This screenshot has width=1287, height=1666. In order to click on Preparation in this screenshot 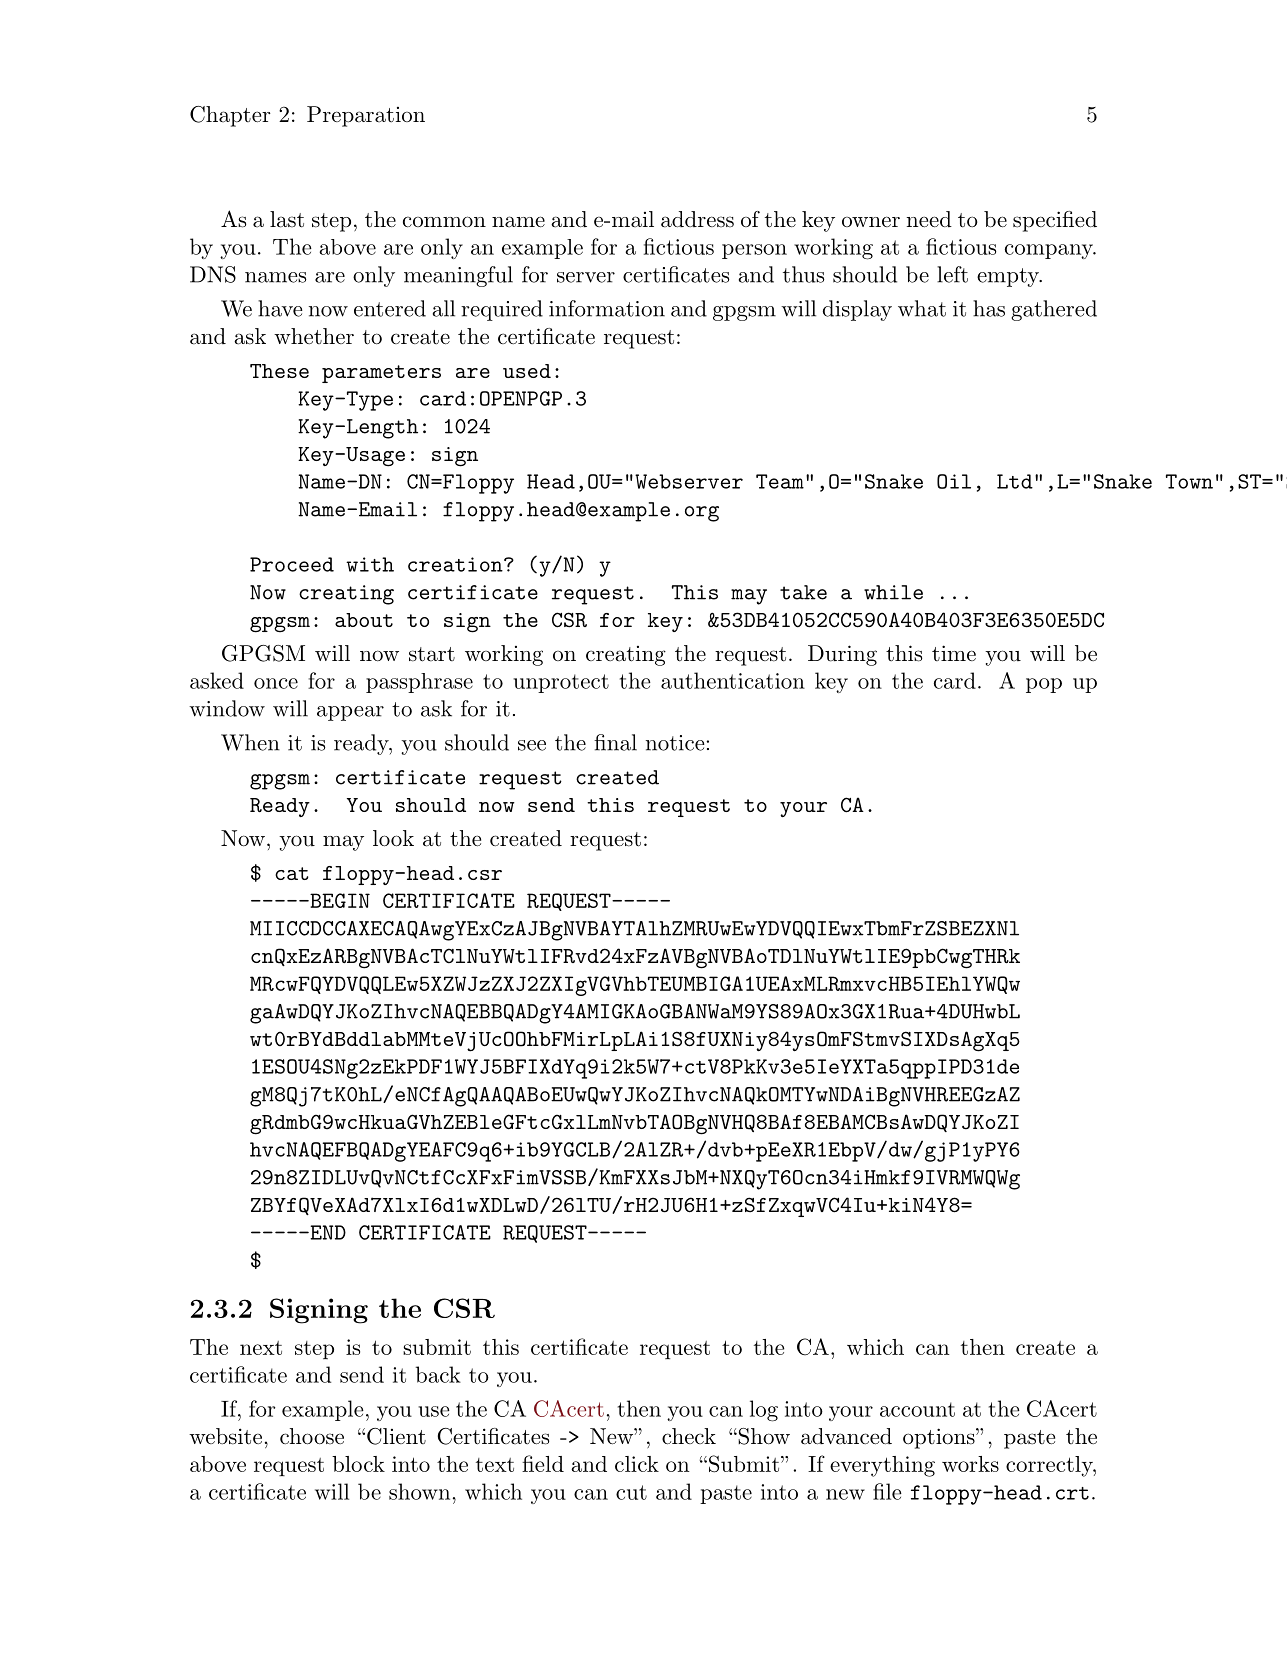, I will do `click(366, 116)`.
